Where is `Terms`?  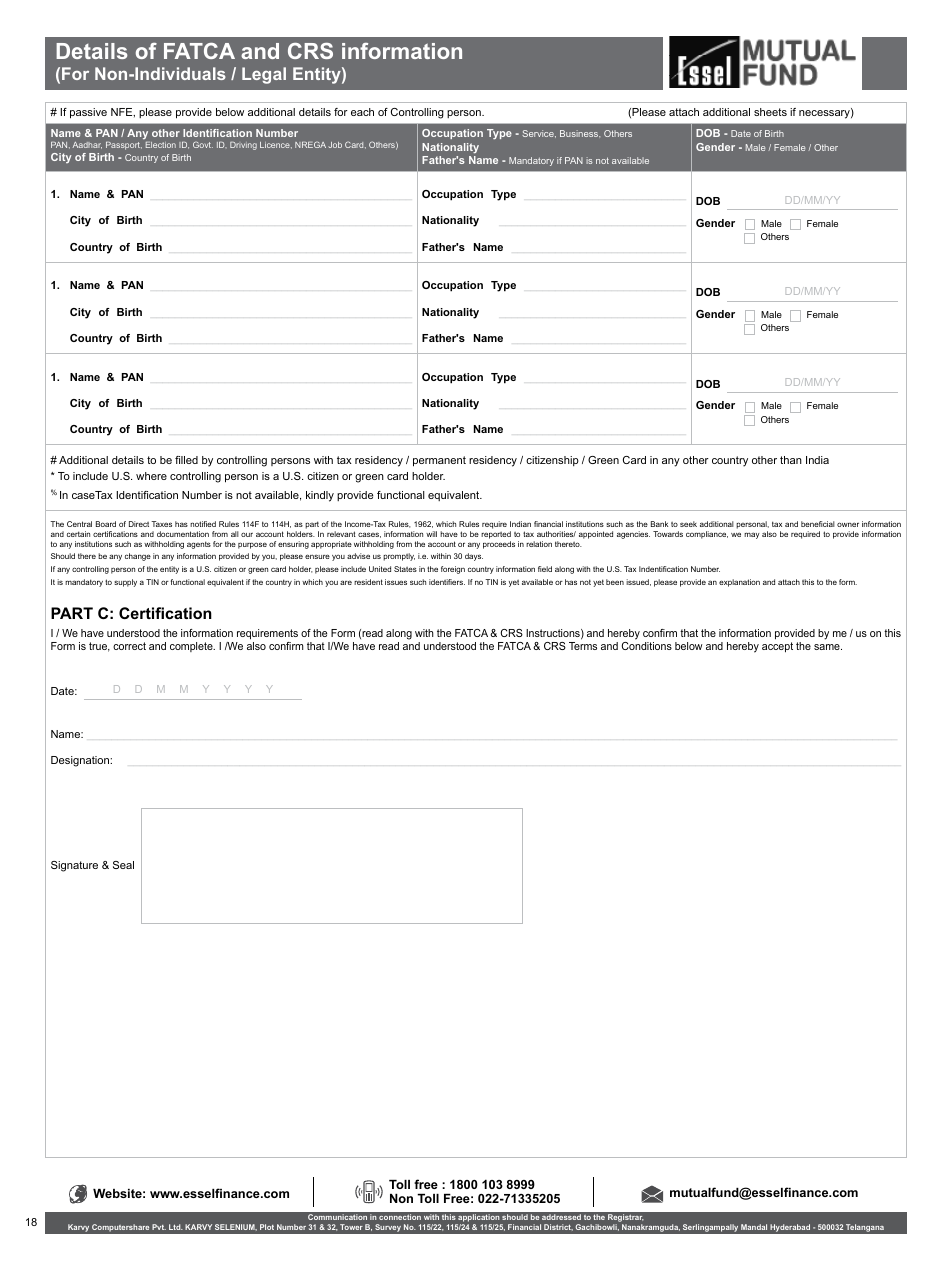 Terms is located at coordinates (583, 646).
